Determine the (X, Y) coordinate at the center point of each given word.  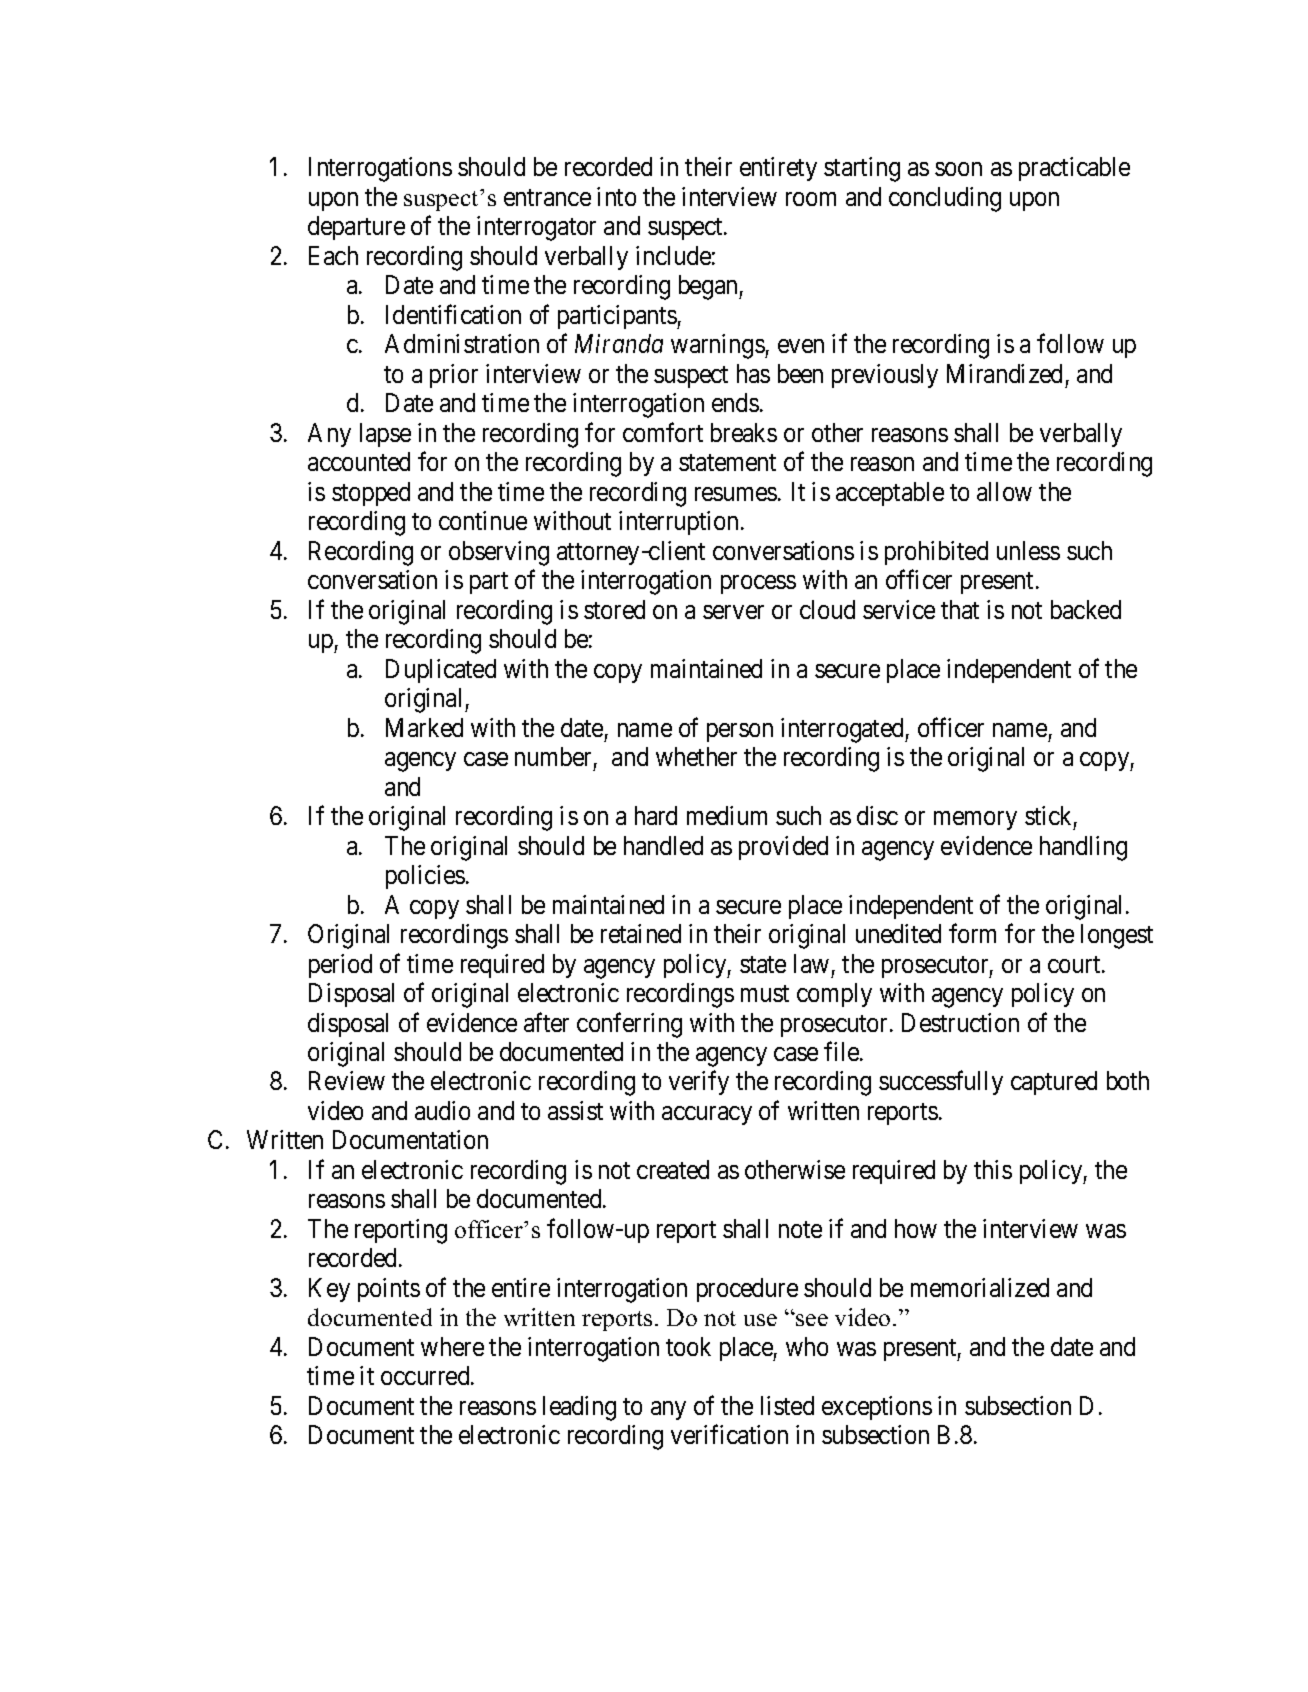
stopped (371, 494)
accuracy (707, 1115)
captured (1054, 1083)
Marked (424, 727)
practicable (1074, 169)
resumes (736, 494)
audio (442, 1110)
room (811, 199)
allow (1004, 491)
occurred (426, 1375)
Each (333, 255)
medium (727, 815)
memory (975, 820)
